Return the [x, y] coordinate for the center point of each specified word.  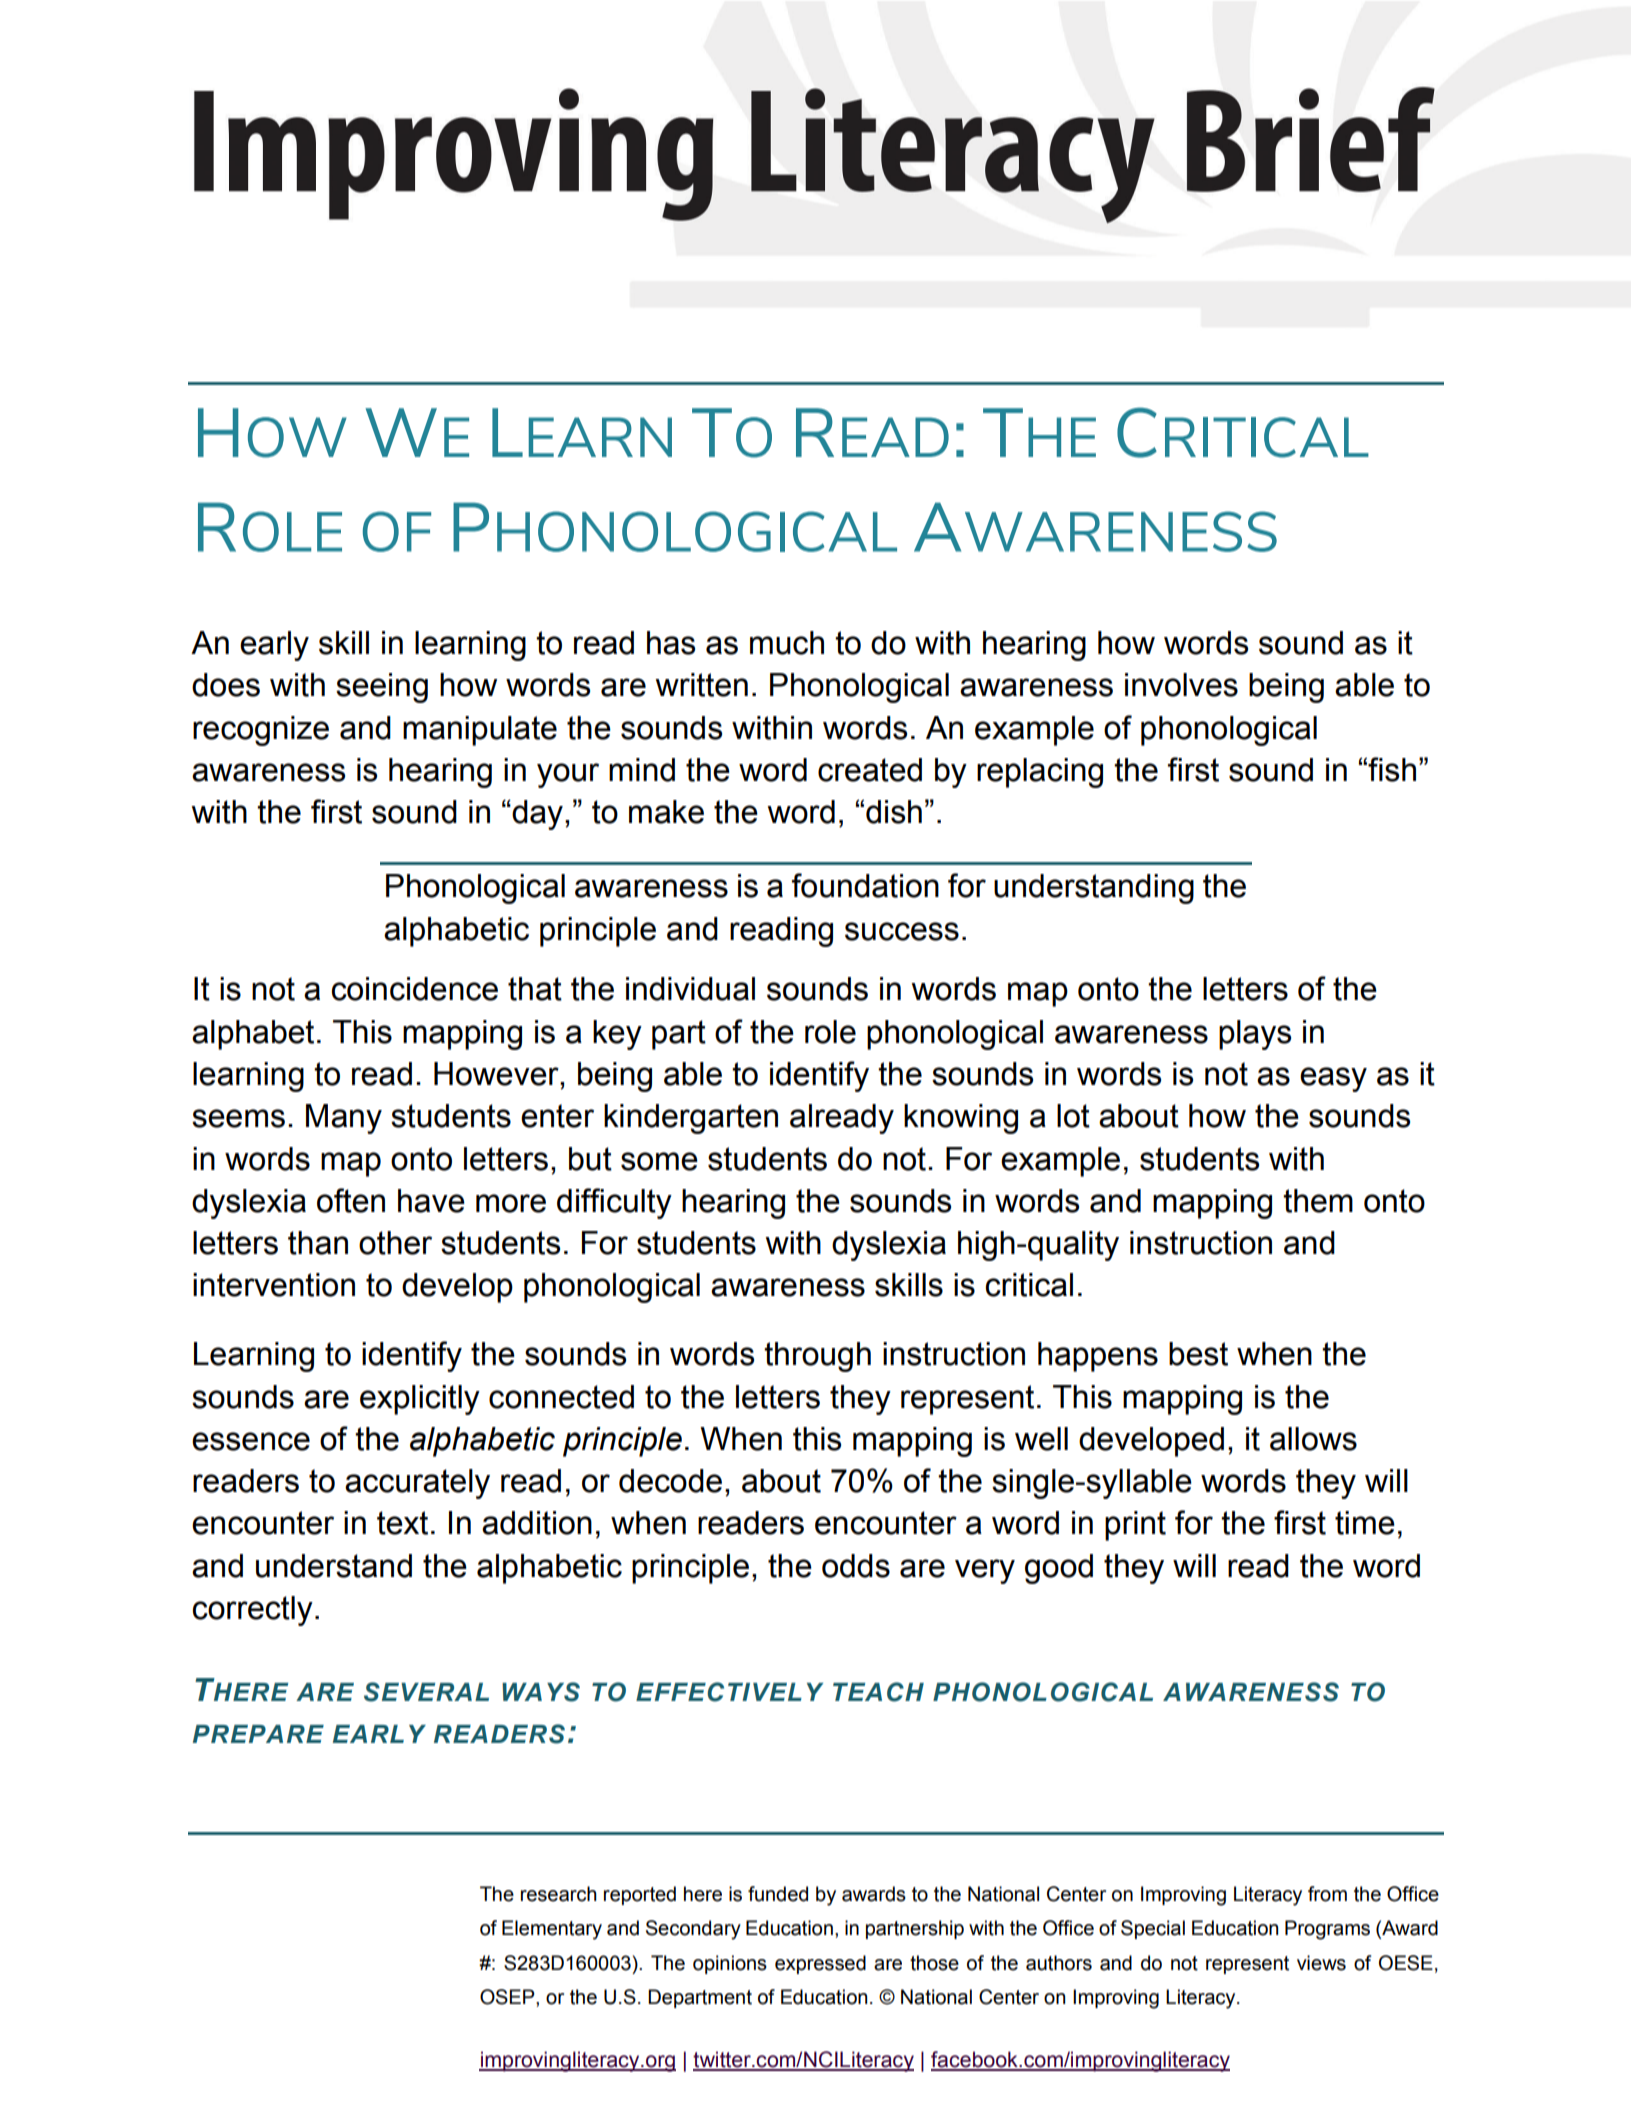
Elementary [552, 1930]
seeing [382, 688]
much [787, 643]
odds [856, 1566]
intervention [274, 1285]
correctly [252, 1611]
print [1135, 1526]
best [1198, 1354]
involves [1181, 685]
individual [690, 989]
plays [1255, 1035]
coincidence [414, 989]
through [817, 1357]
